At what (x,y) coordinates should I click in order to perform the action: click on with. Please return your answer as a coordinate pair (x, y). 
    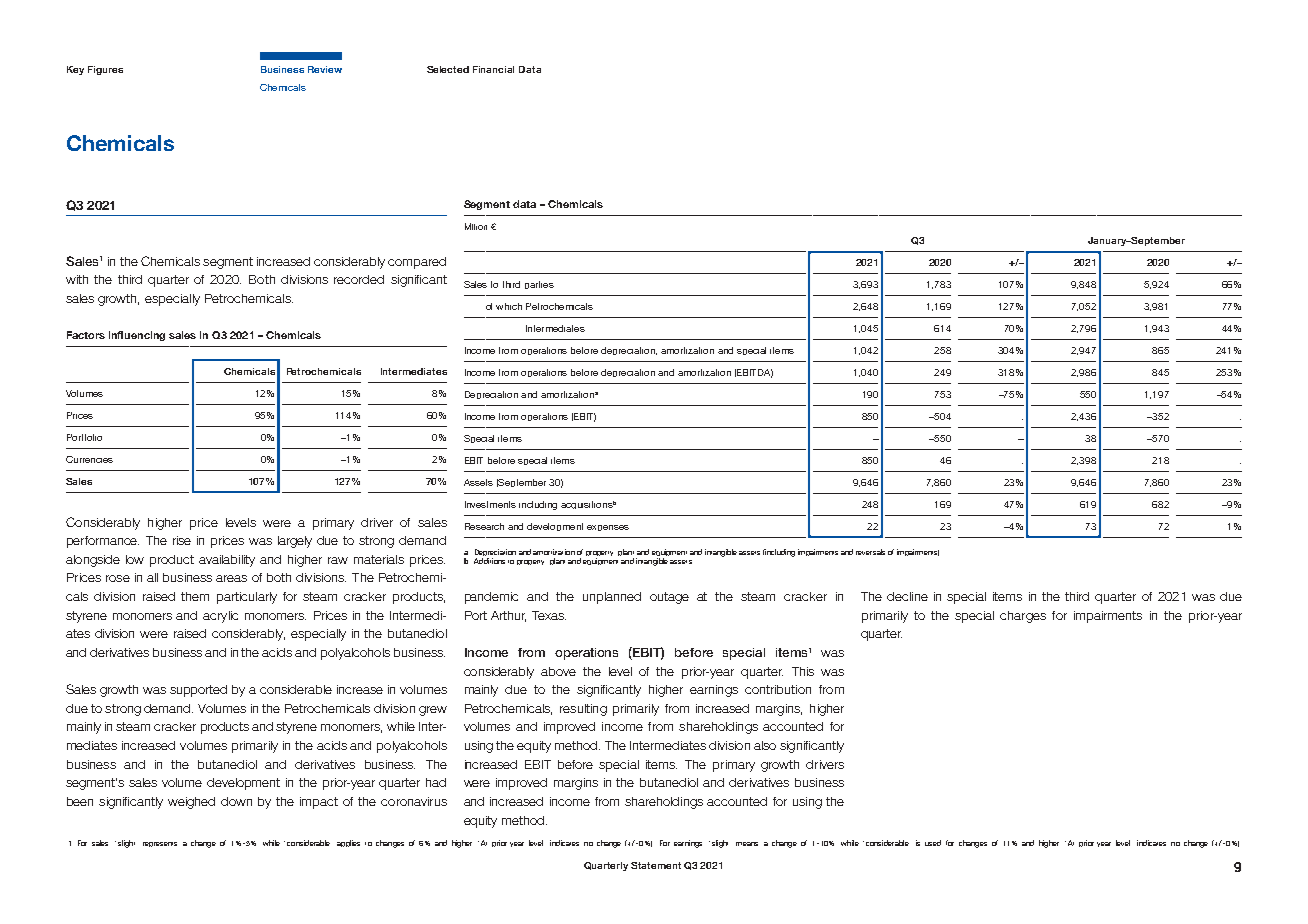
    Looking at the image, I should click on (77, 279).
